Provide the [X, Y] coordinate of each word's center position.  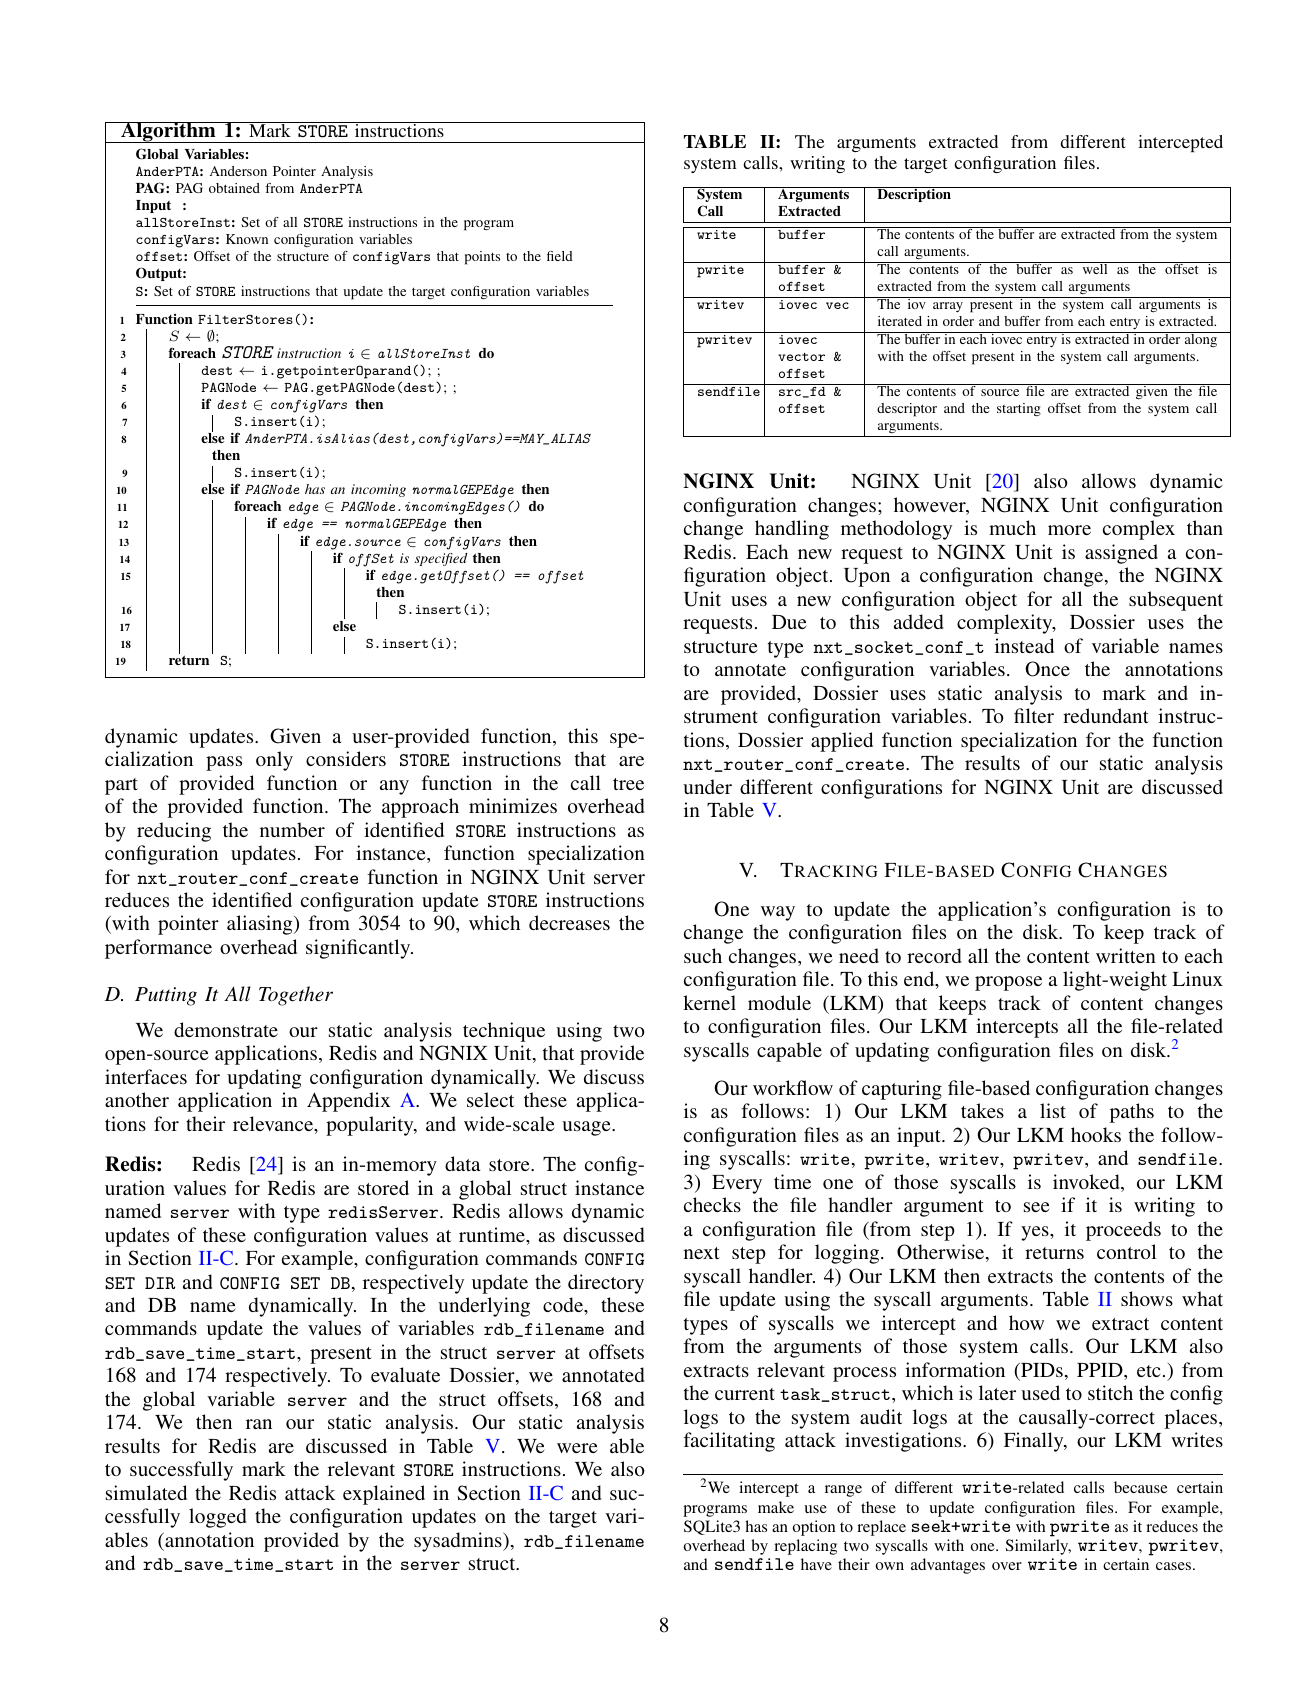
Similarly [1038, 1547]
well [1095, 268]
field [560, 256]
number [292, 829]
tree [628, 784]
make [776, 1507]
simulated [146, 1492]
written [1126, 955]
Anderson [238, 171]
